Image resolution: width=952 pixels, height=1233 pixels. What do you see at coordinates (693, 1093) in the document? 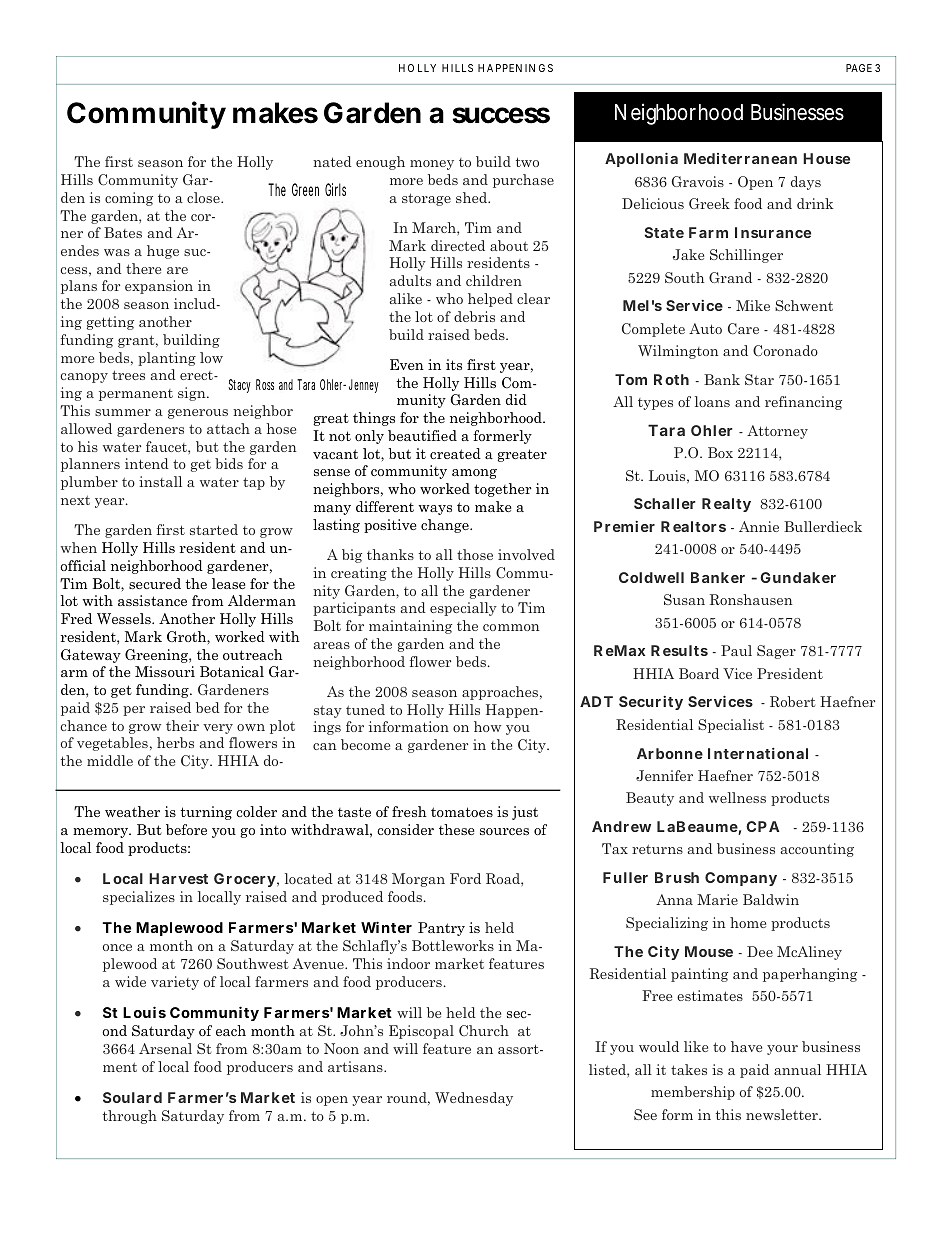
I see `membership` at bounding box center [693, 1093].
